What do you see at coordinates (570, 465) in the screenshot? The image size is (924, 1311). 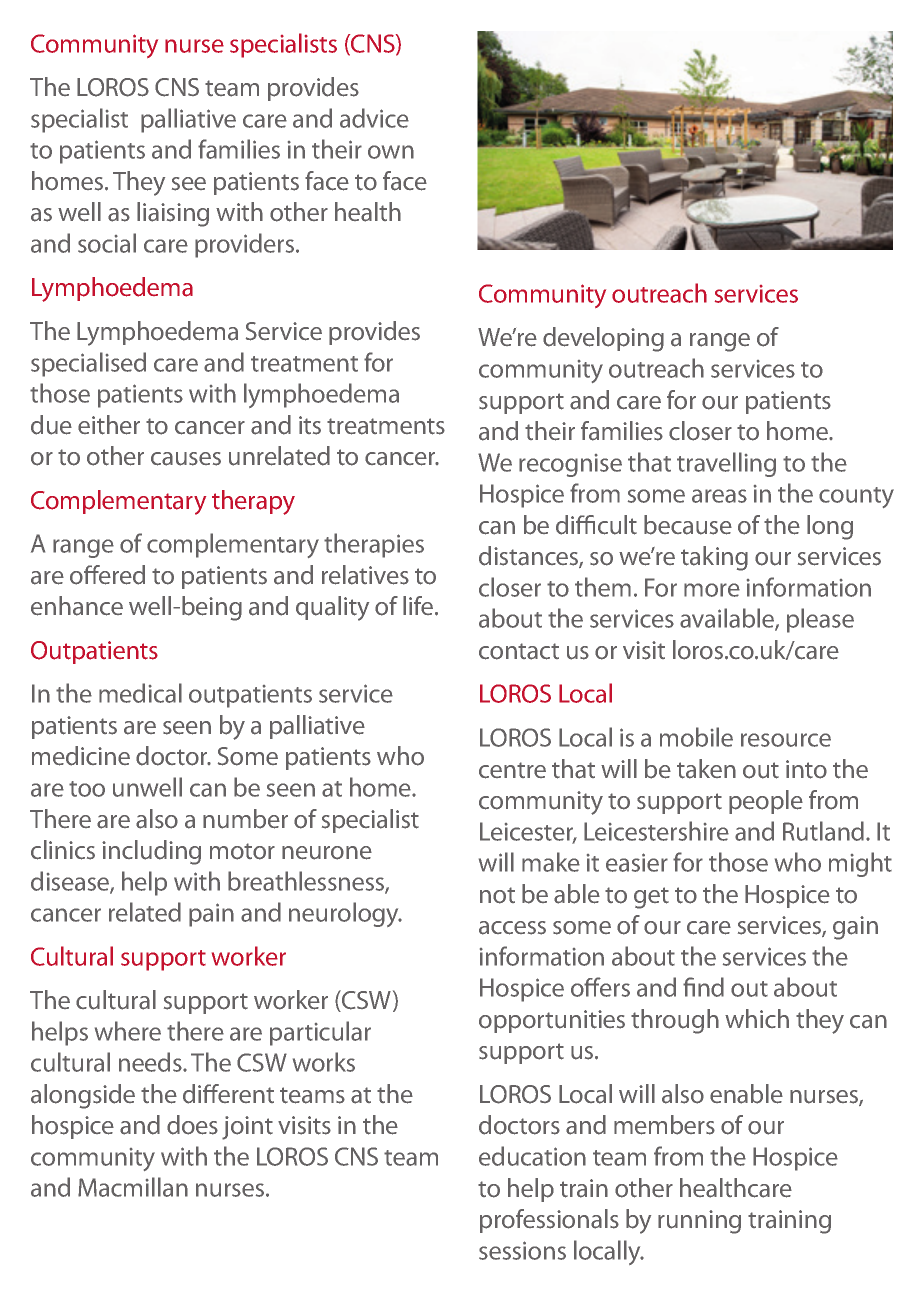 I see `recognise` at bounding box center [570, 465].
